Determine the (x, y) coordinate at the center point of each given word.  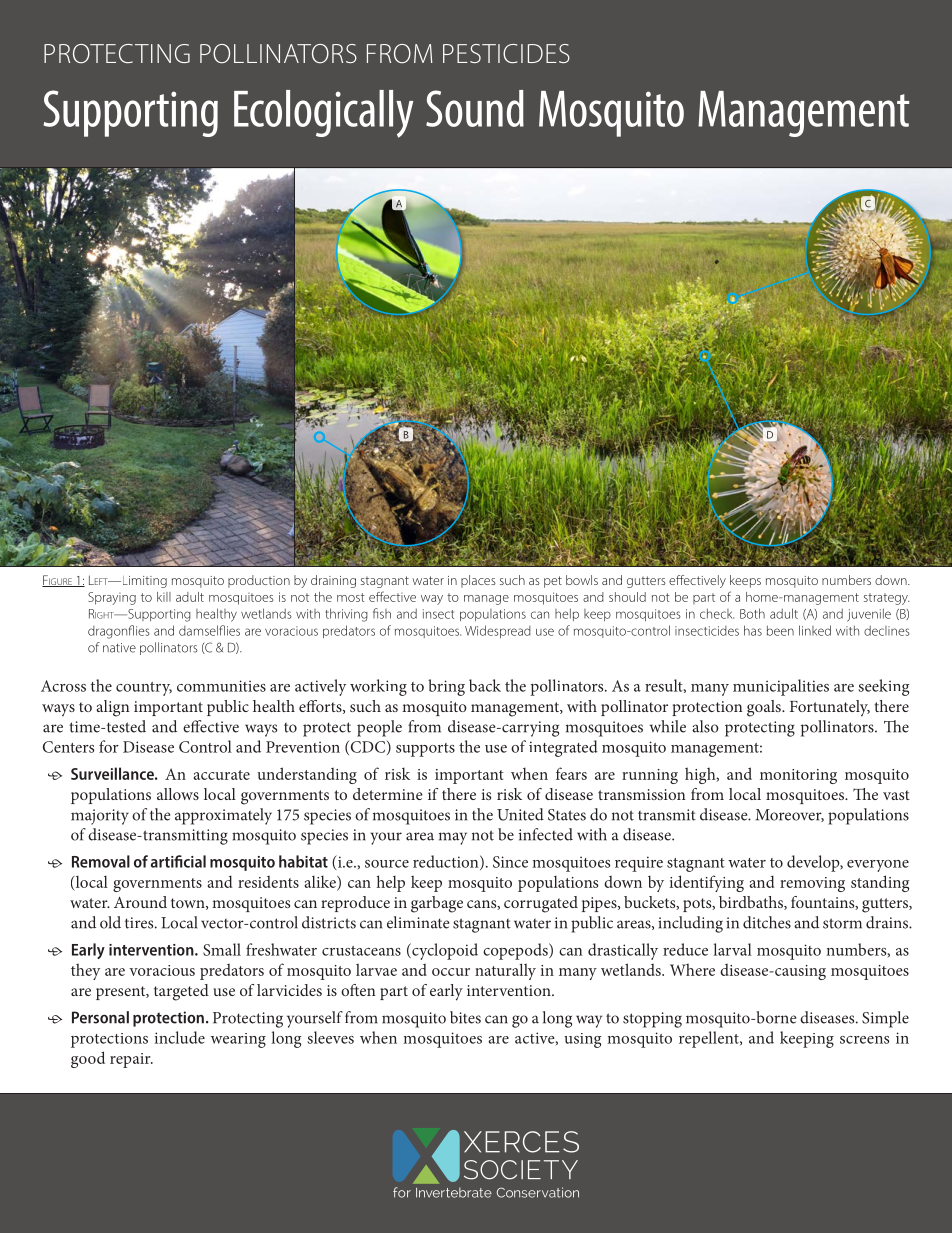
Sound (475, 108)
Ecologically (323, 114)
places (478, 581)
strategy (887, 599)
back (485, 685)
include (180, 1037)
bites (465, 1017)
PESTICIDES (506, 53)
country (144, 689)
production (259, 581)
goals (765, 708)
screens (864, 1040)
